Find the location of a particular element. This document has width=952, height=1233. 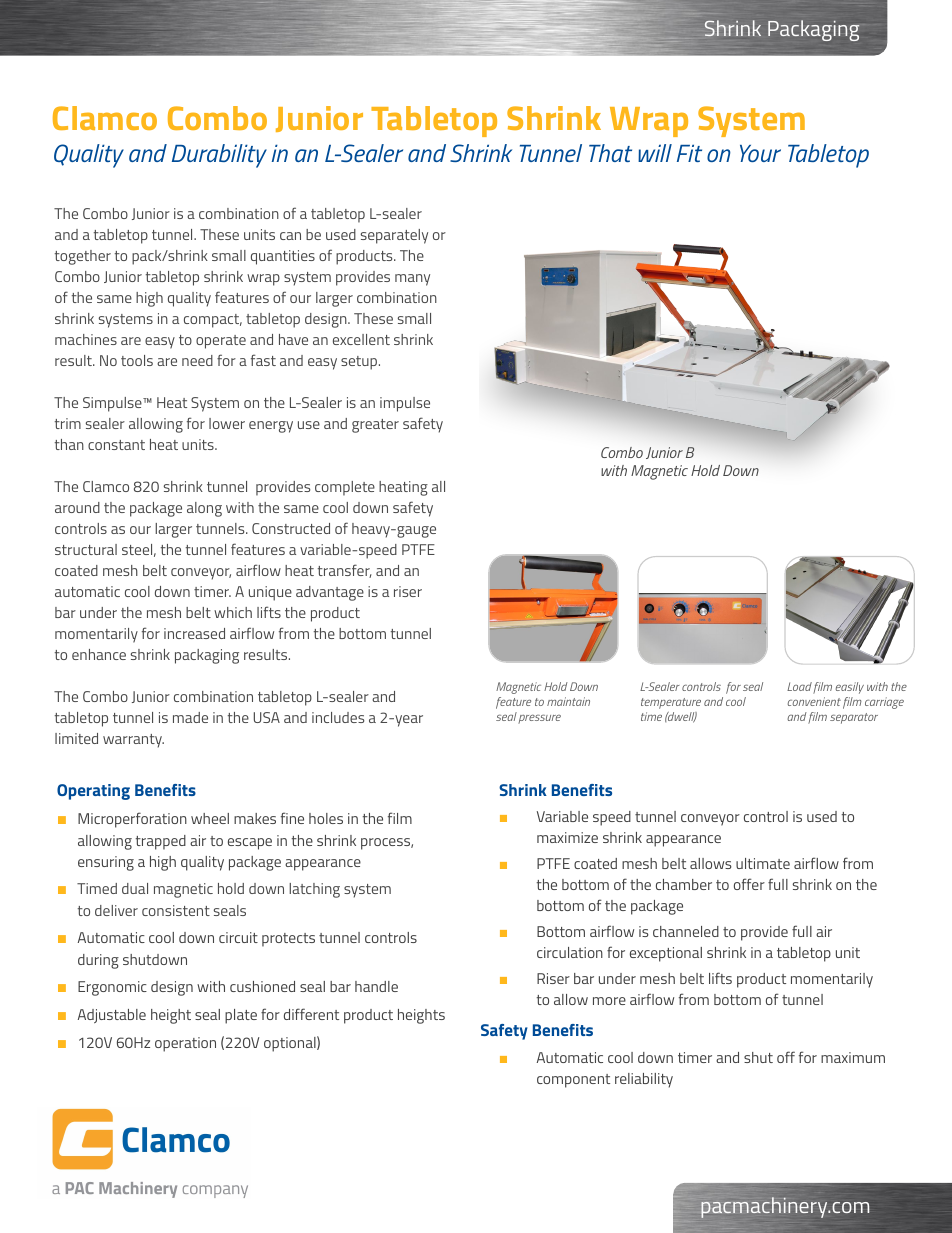

Load is located at coordinates (799, 686).
